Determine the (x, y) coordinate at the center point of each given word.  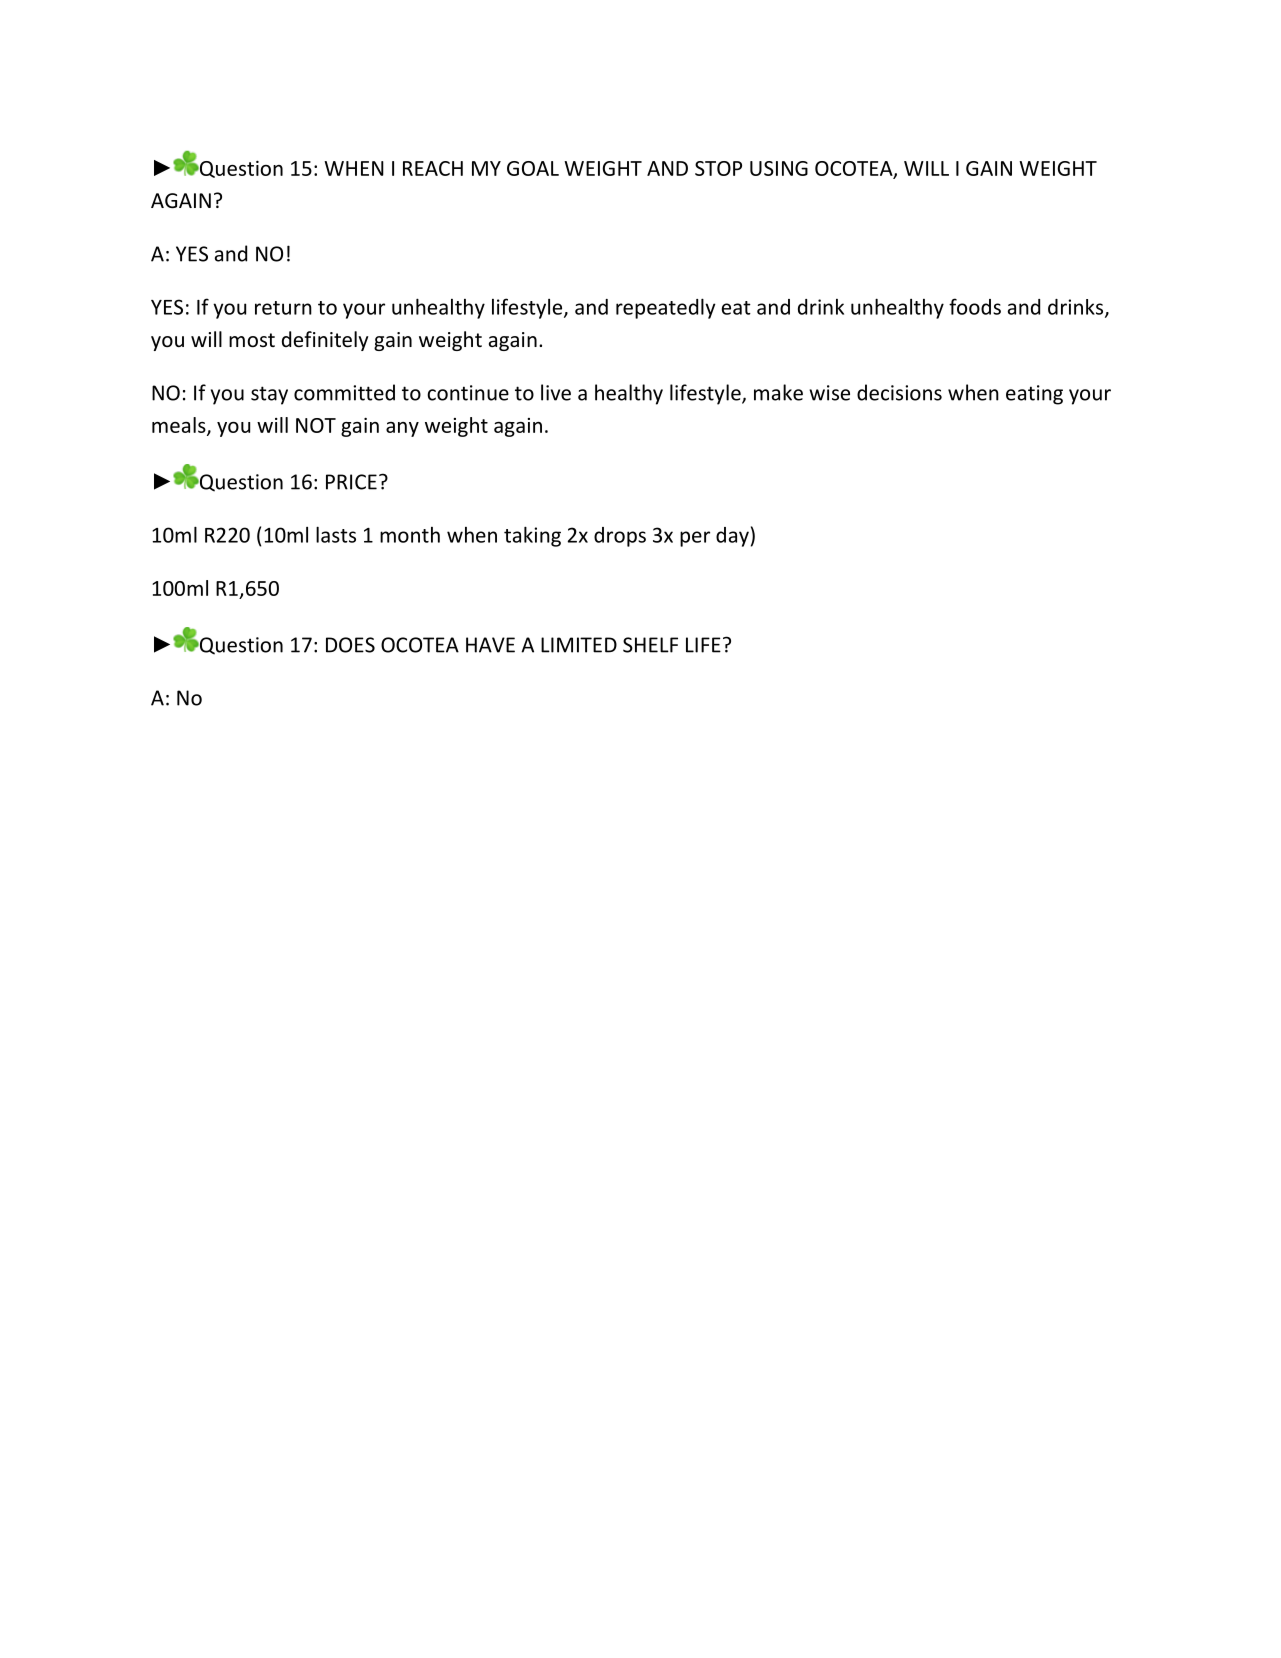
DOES (350, 645)
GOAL (533, 168)
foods (975, 306)
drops (620, 537)
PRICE (351, 482)
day (732, 537)
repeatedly (666, 308)
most (252, 340)
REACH (433, 168)
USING (779, 168)
